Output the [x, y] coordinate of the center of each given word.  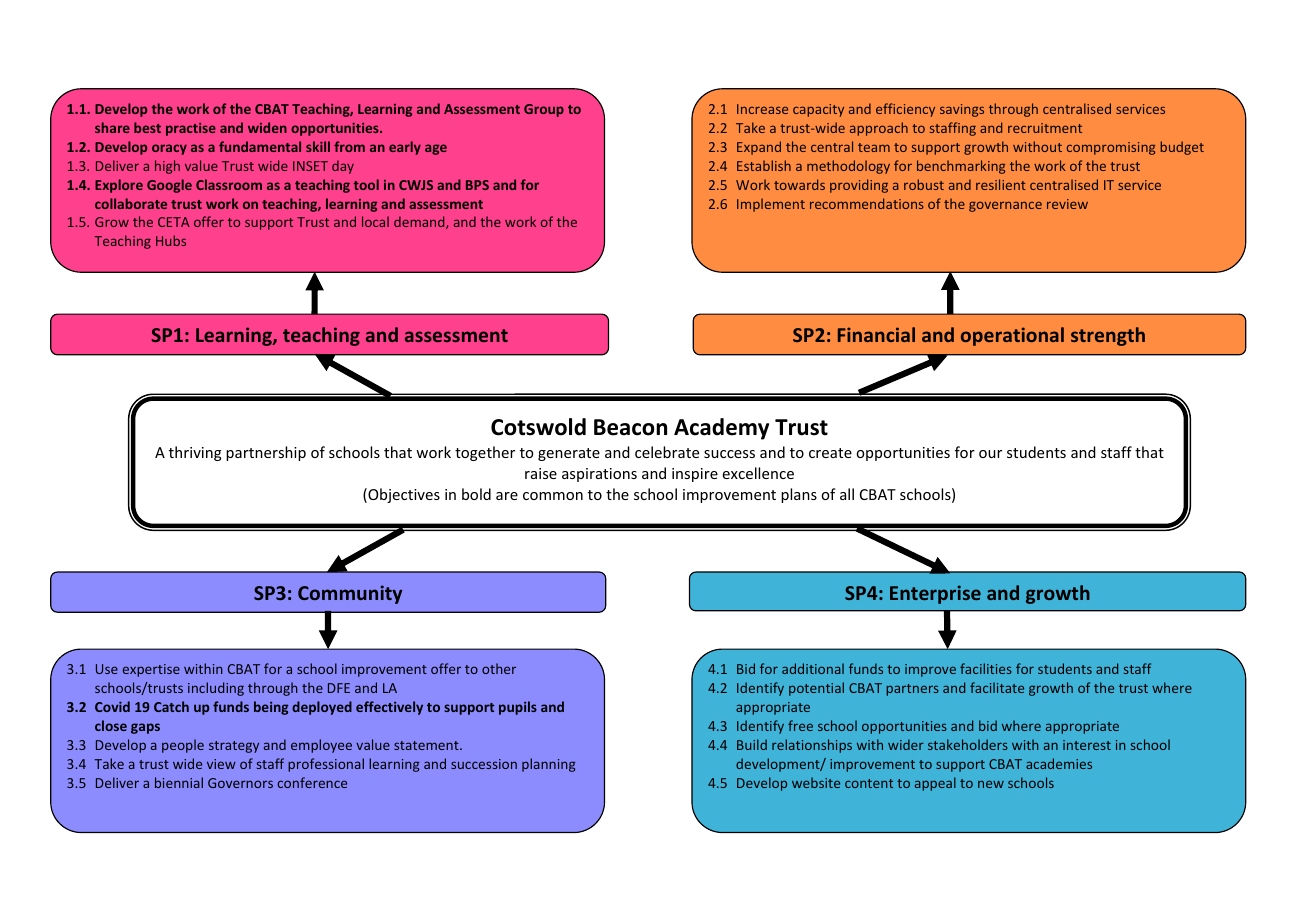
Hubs [171, 240]
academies [1059, 763]
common [553, 496]
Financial [876, 334]
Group [544, 110]
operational [1012, 336]
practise [191, 129]
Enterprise [935, 594]
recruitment [1045, 128]
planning [548, 765]
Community [350, 594]
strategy [234, 747]
